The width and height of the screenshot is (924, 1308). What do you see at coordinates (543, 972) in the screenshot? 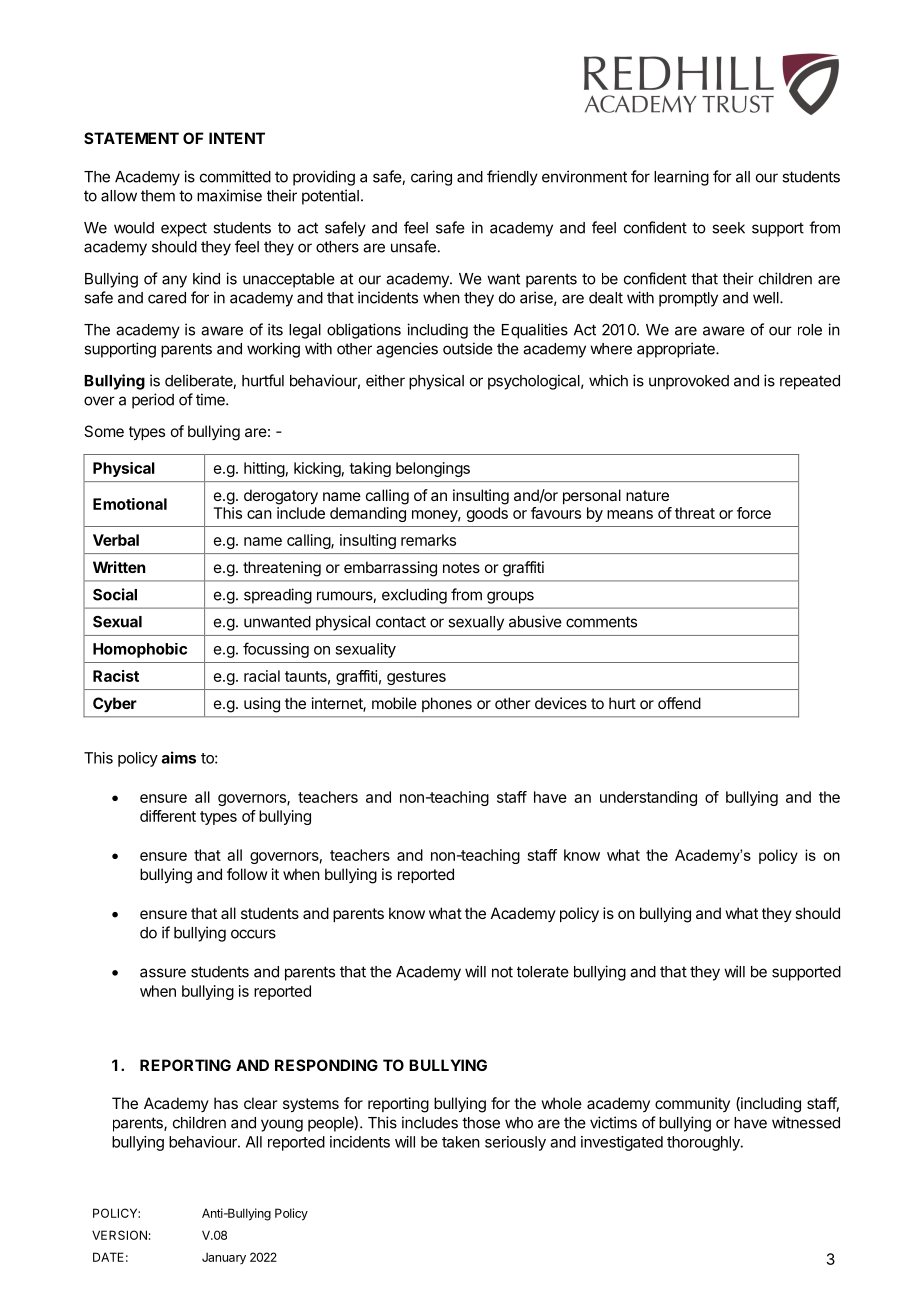
I see `tolerate` at bounding box center [543, 972].
